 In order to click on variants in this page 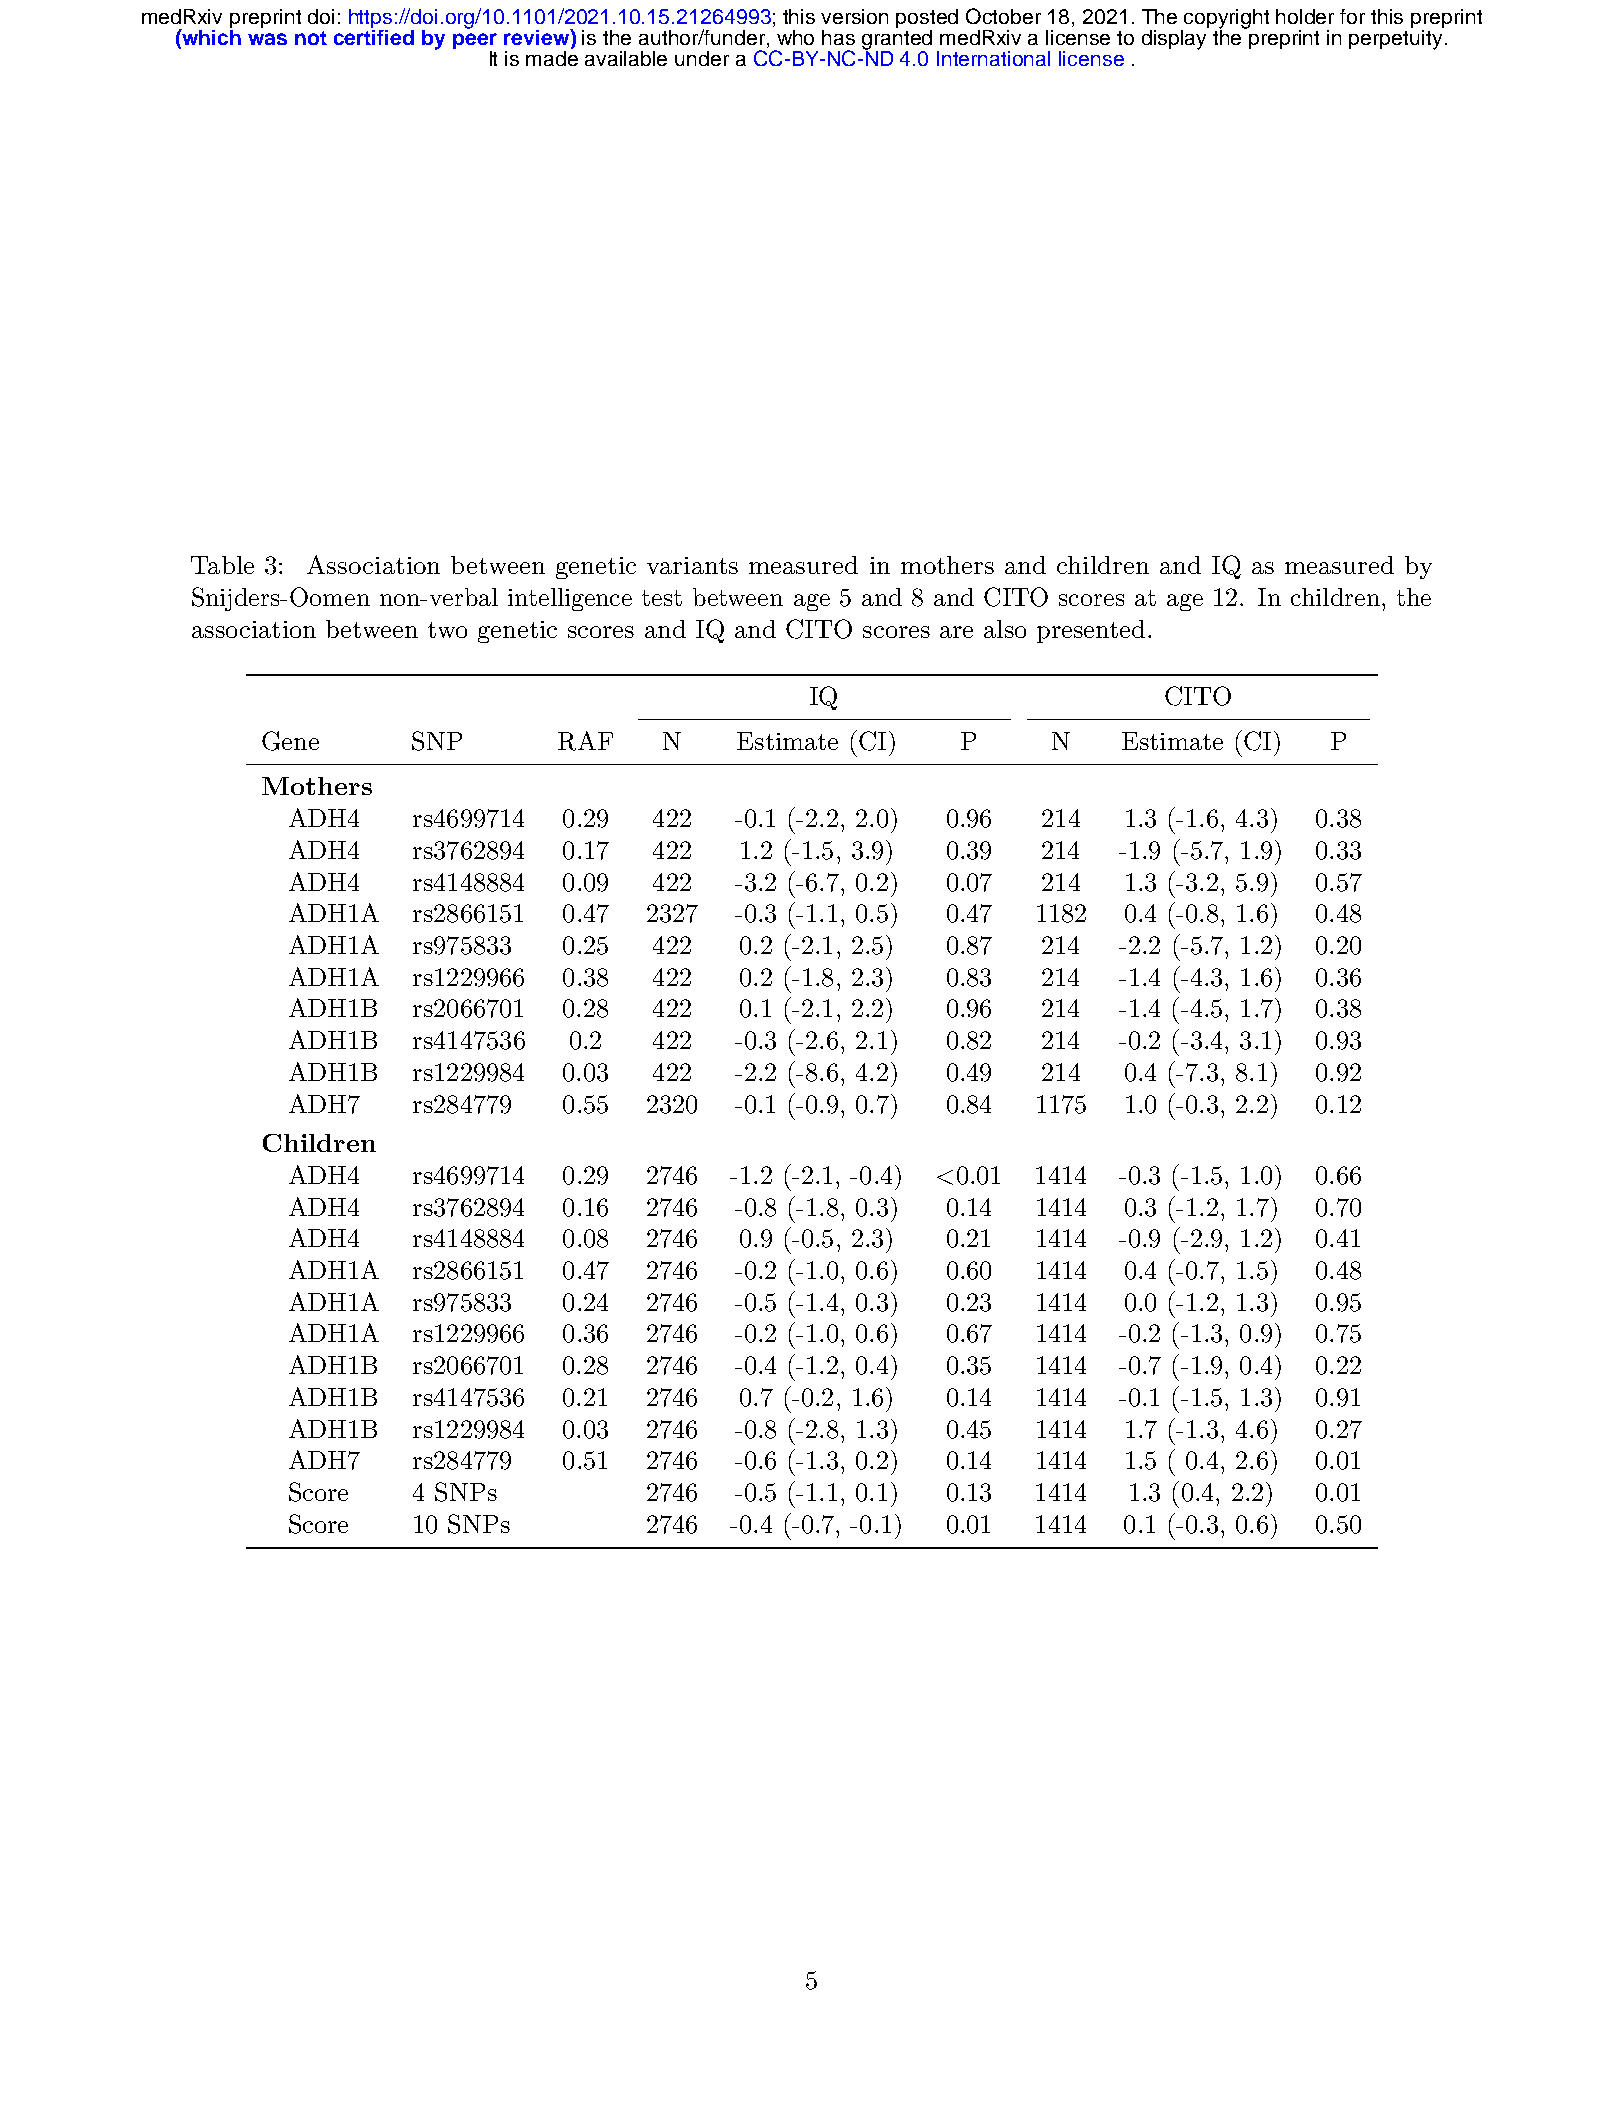, I will do `click(692, 565)`.
